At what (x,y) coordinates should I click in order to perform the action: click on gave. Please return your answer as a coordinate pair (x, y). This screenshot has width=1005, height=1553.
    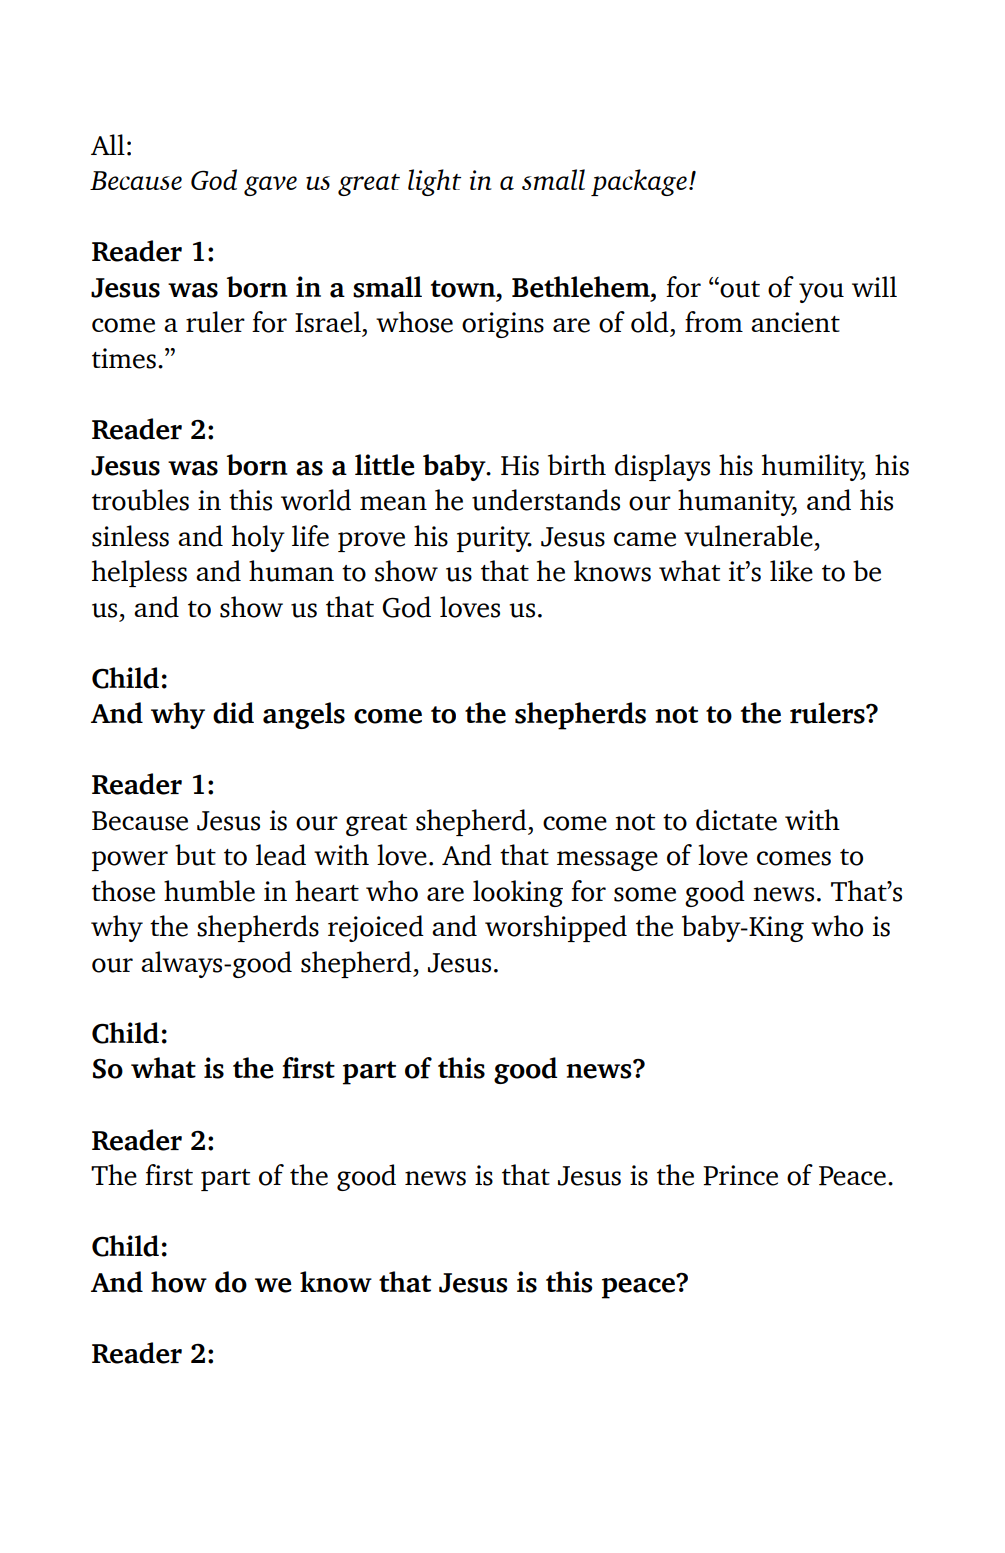
    Looking at the image, I should click on (270, 186).
